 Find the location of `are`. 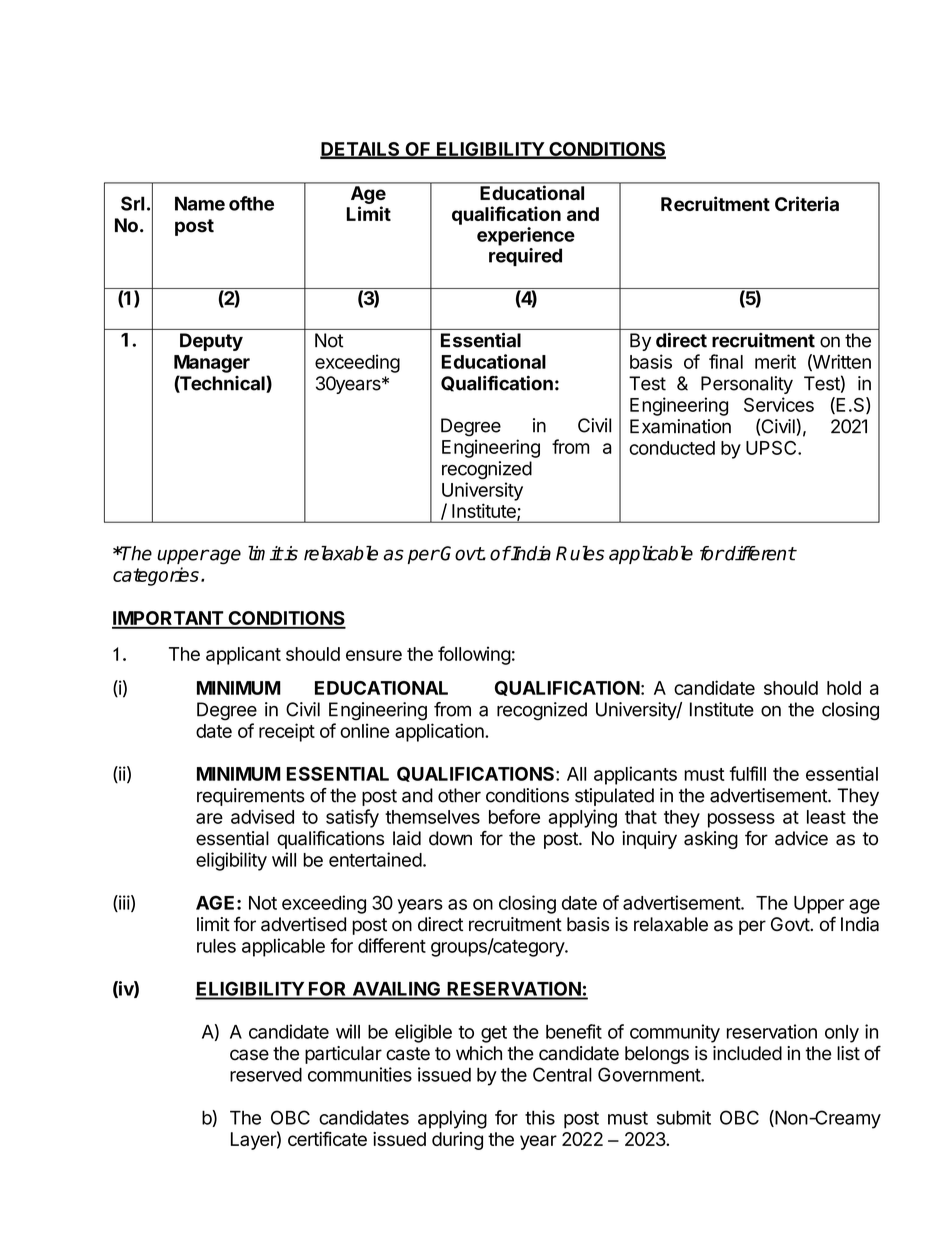

are is located at coordinates (209, 818).
